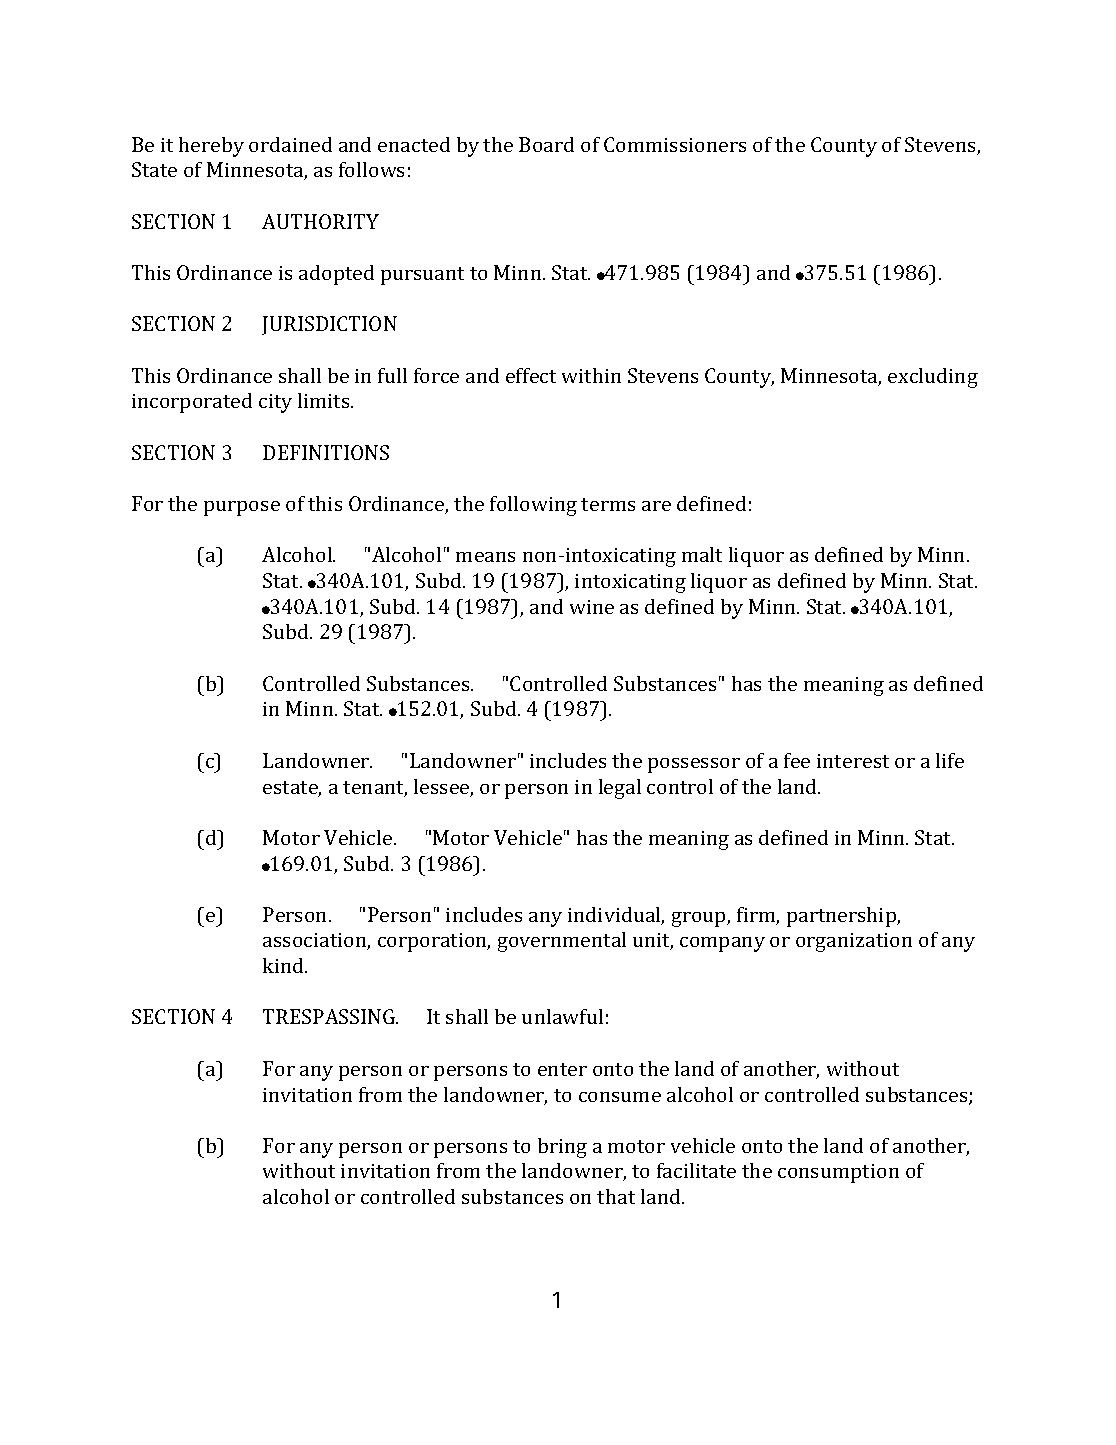 This document has width=1116, height=1445. I want to click on purpose, so click(242, 508).
